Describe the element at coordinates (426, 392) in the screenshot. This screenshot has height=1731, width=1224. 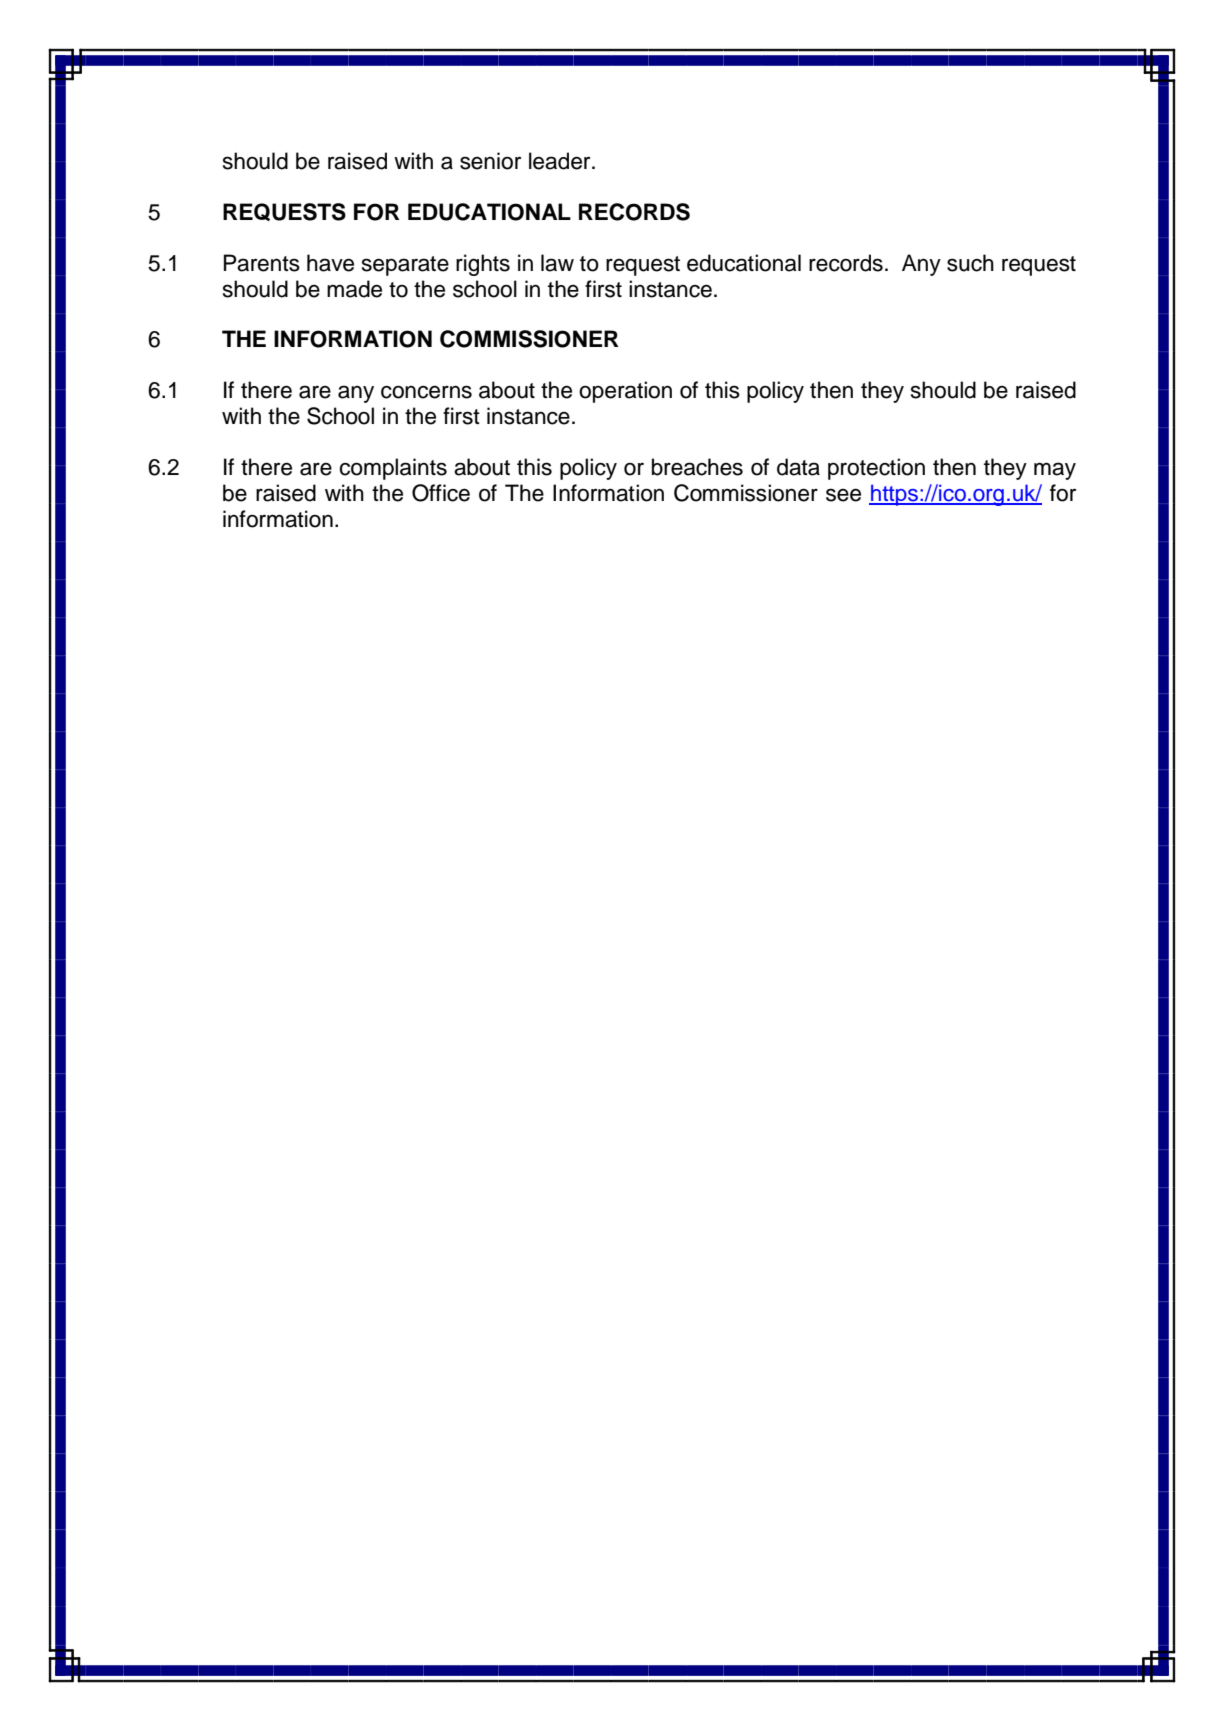
I see `concerns` at that location.
